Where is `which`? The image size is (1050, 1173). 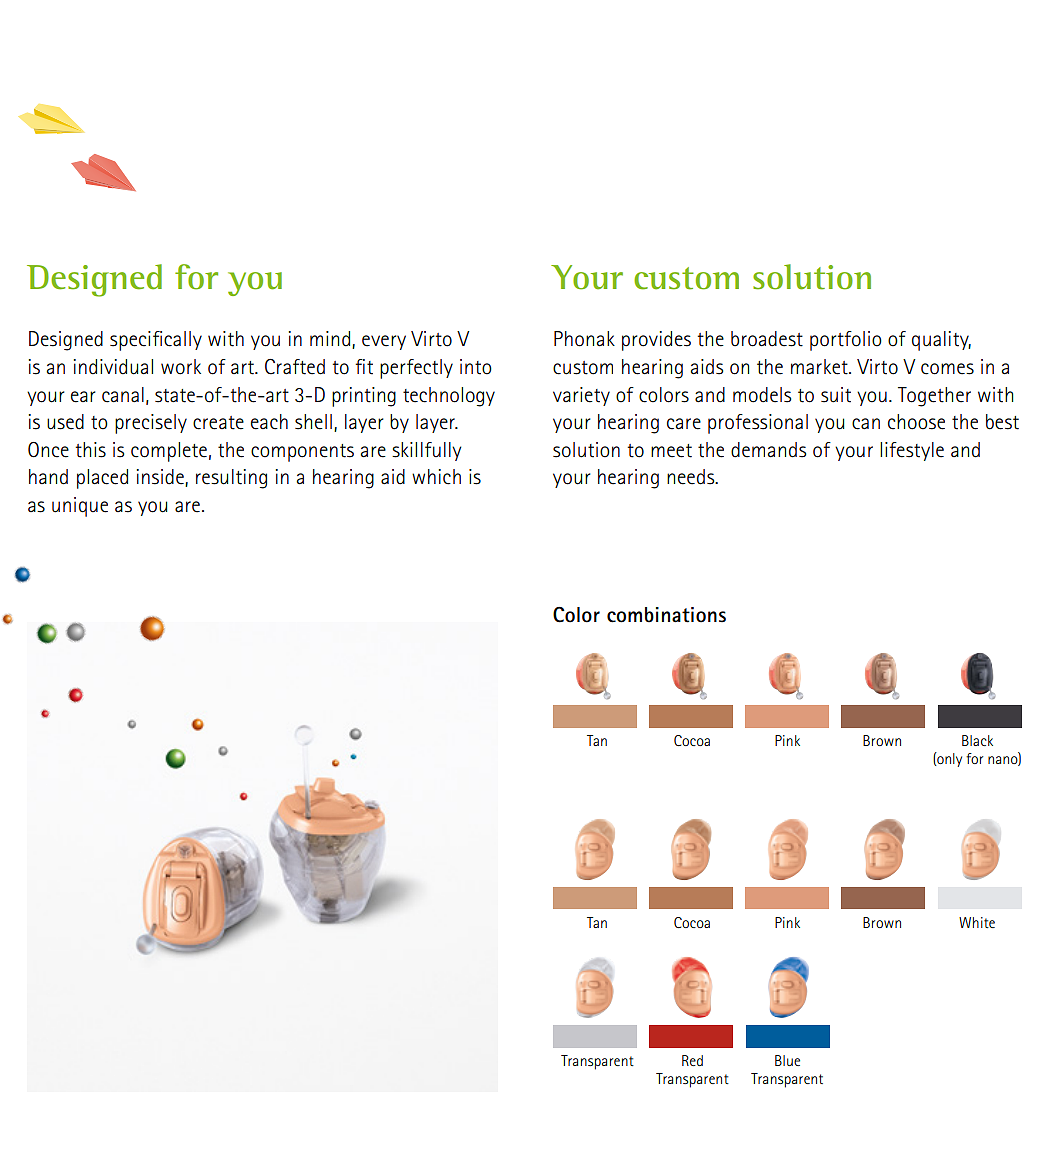 which is located at coordinates (436, 477).
